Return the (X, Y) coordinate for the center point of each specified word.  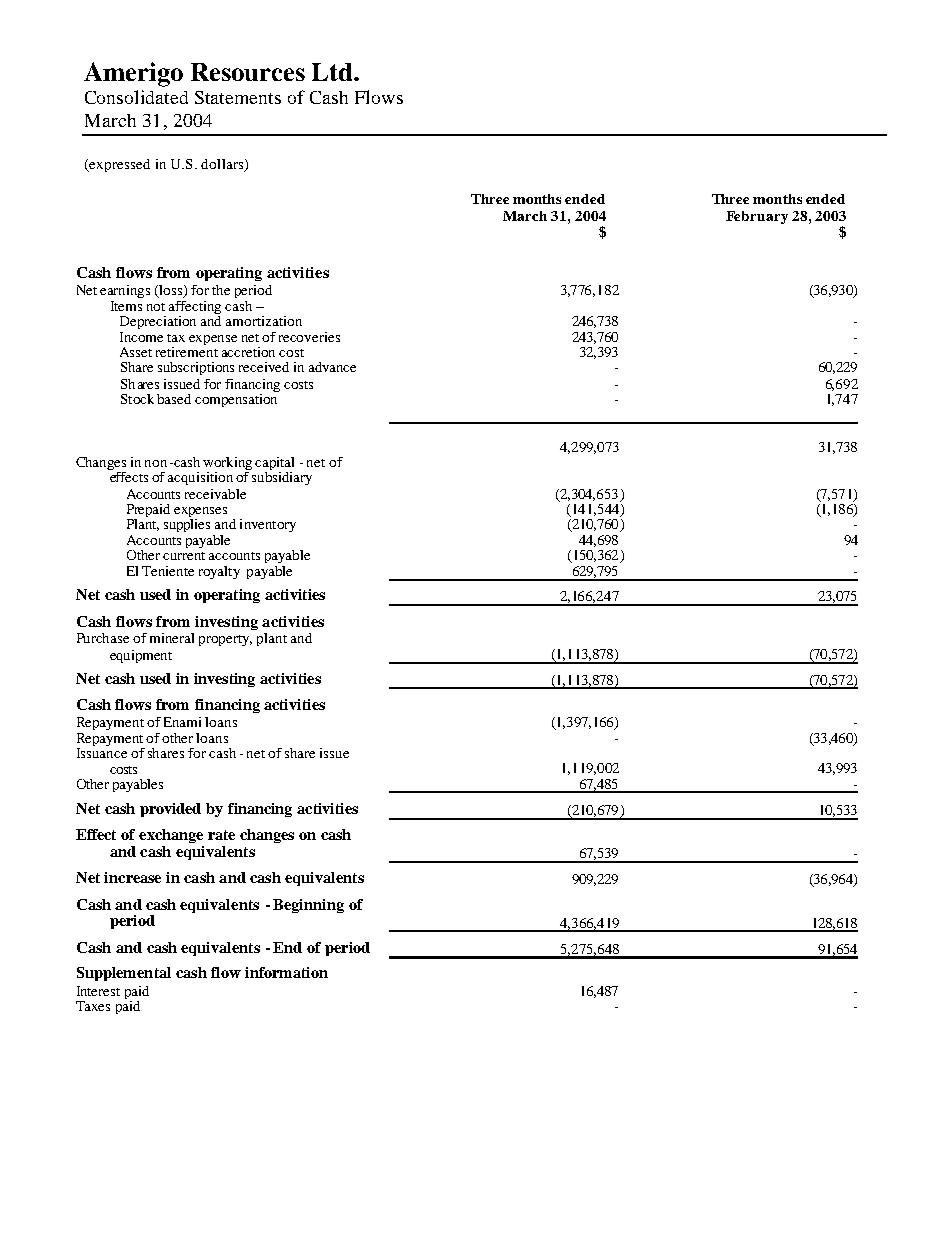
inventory (268, 525)
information (286, 972)
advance (332, 367)
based (174, 399)
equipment (141, 656)
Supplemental (124, 974)
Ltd (333, 72)
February (757, 217)
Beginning (308, 906)
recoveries (309, 337)
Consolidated (136, 97)
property (225, 640)
